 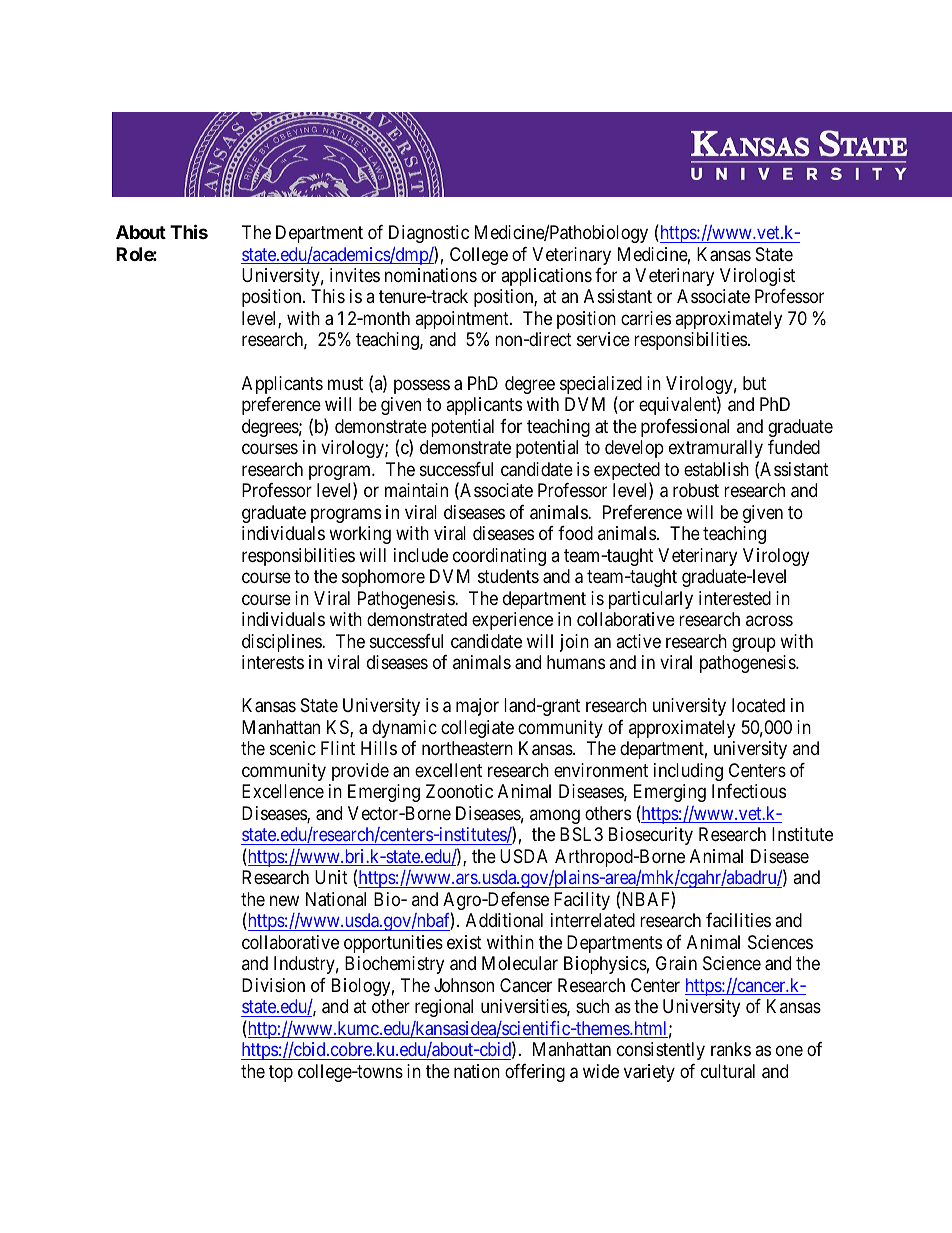 I want to click on invites, so click(x=355, y=275).
